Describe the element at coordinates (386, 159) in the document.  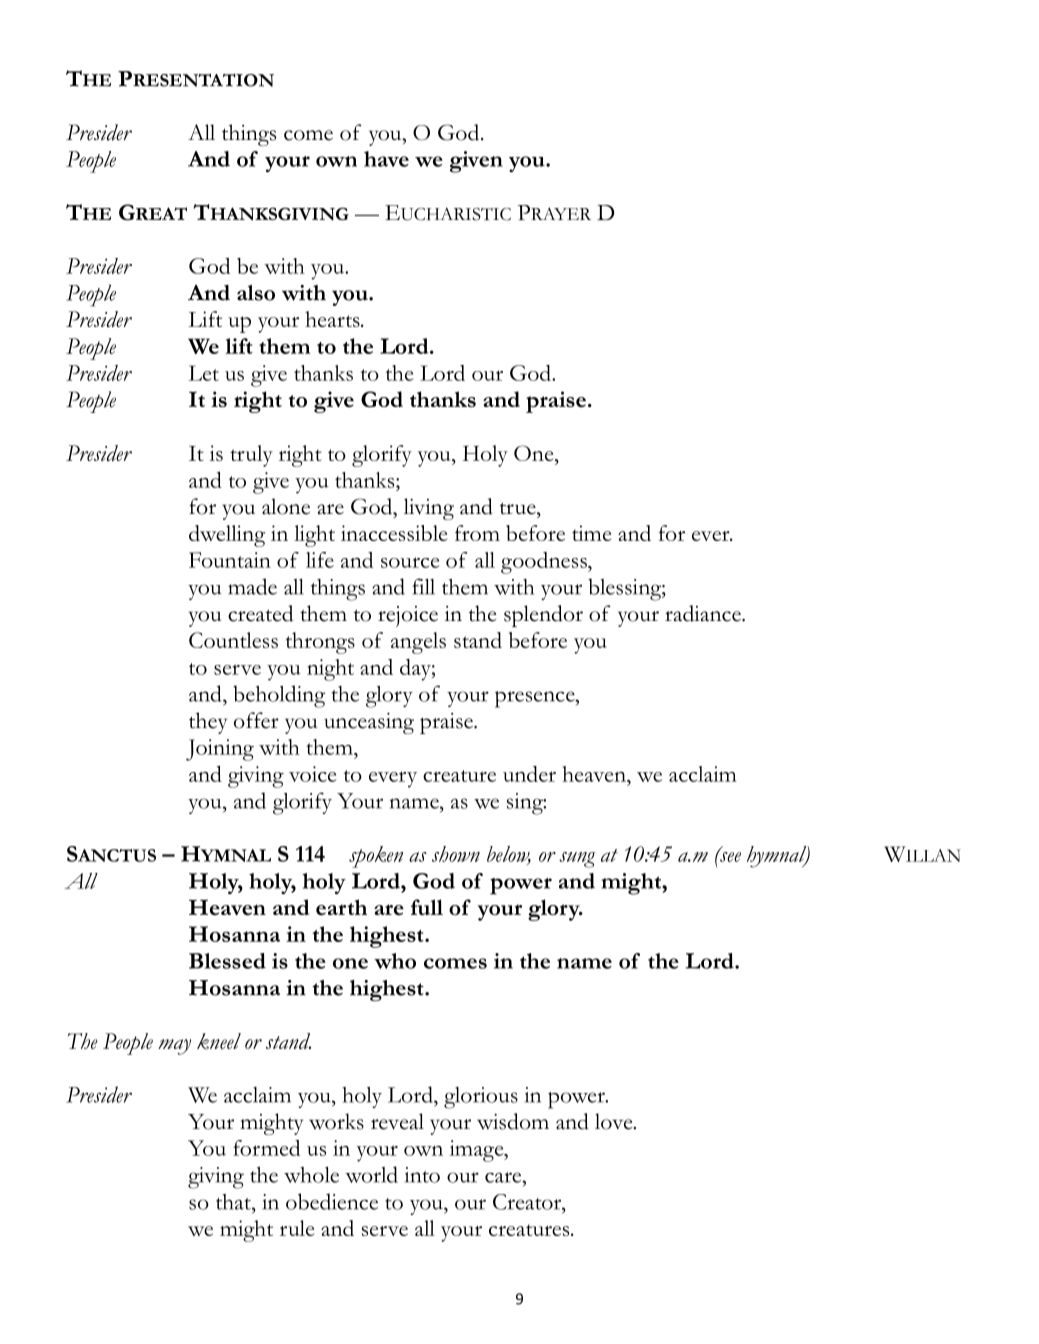
I see `have` at that location.
